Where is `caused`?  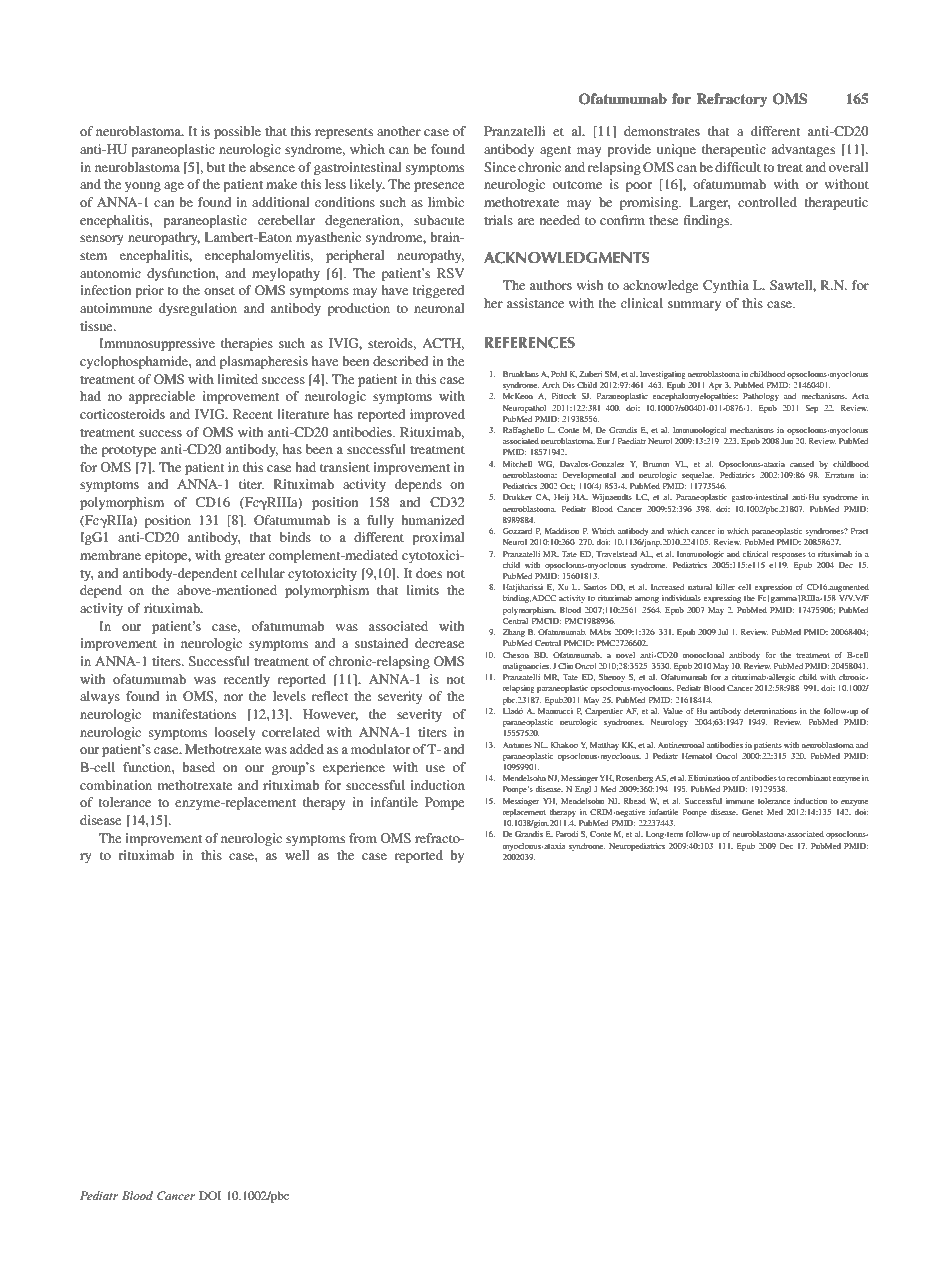
caused is located at coordinates (802, 464).
